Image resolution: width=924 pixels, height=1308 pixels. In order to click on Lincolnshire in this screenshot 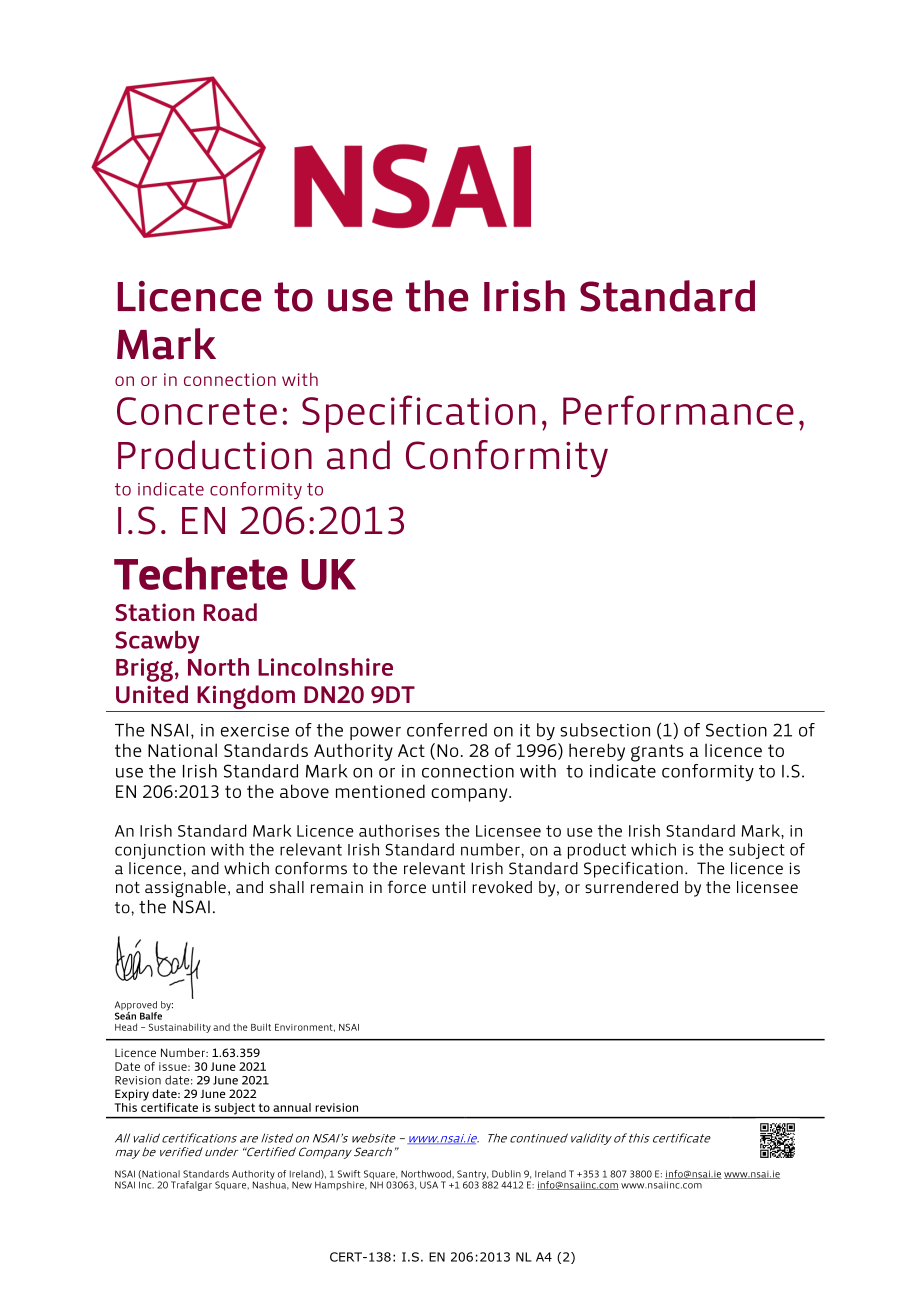, I will do `click(325, 667)`.
